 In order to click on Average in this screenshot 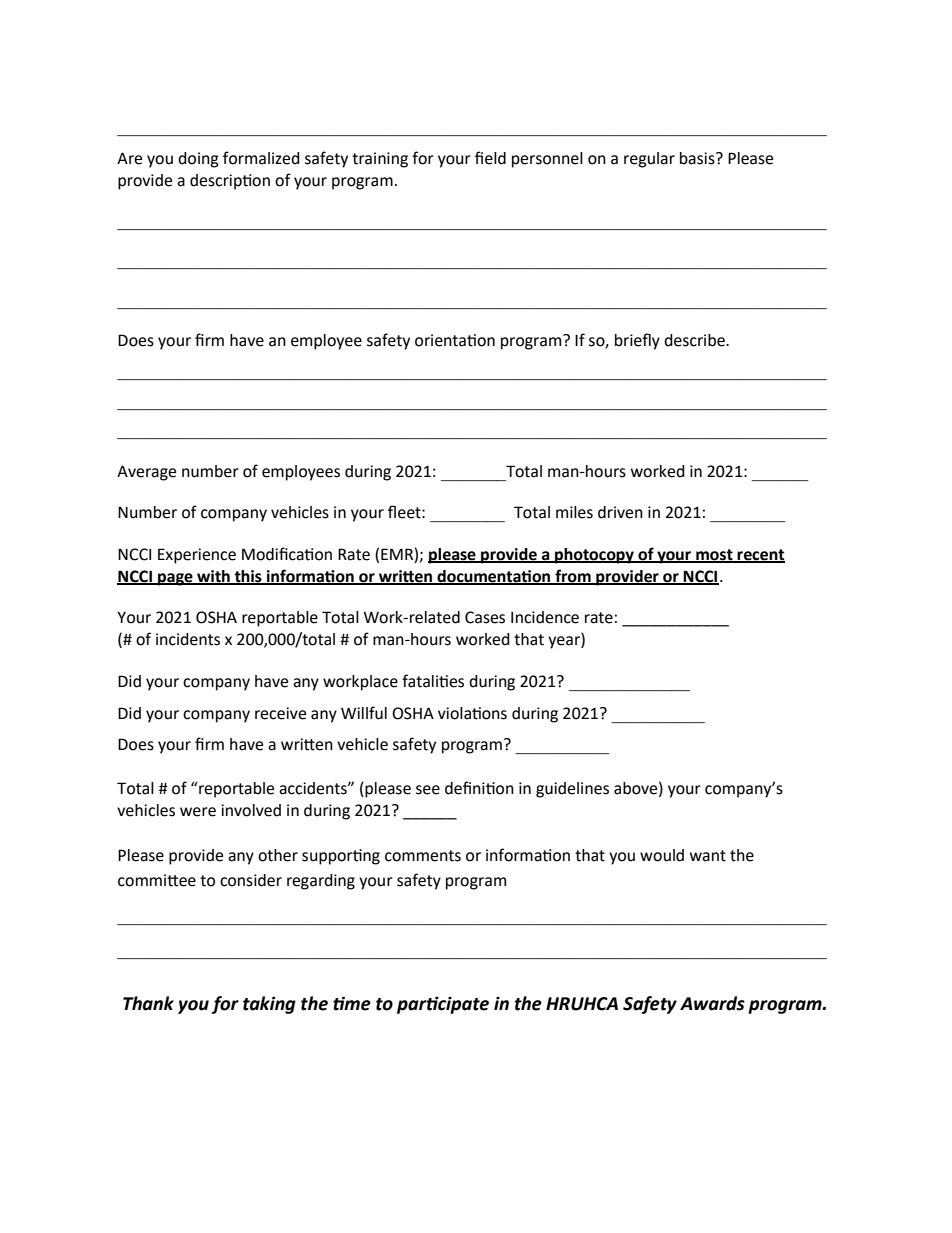, I will do `click(146, 473)`.
